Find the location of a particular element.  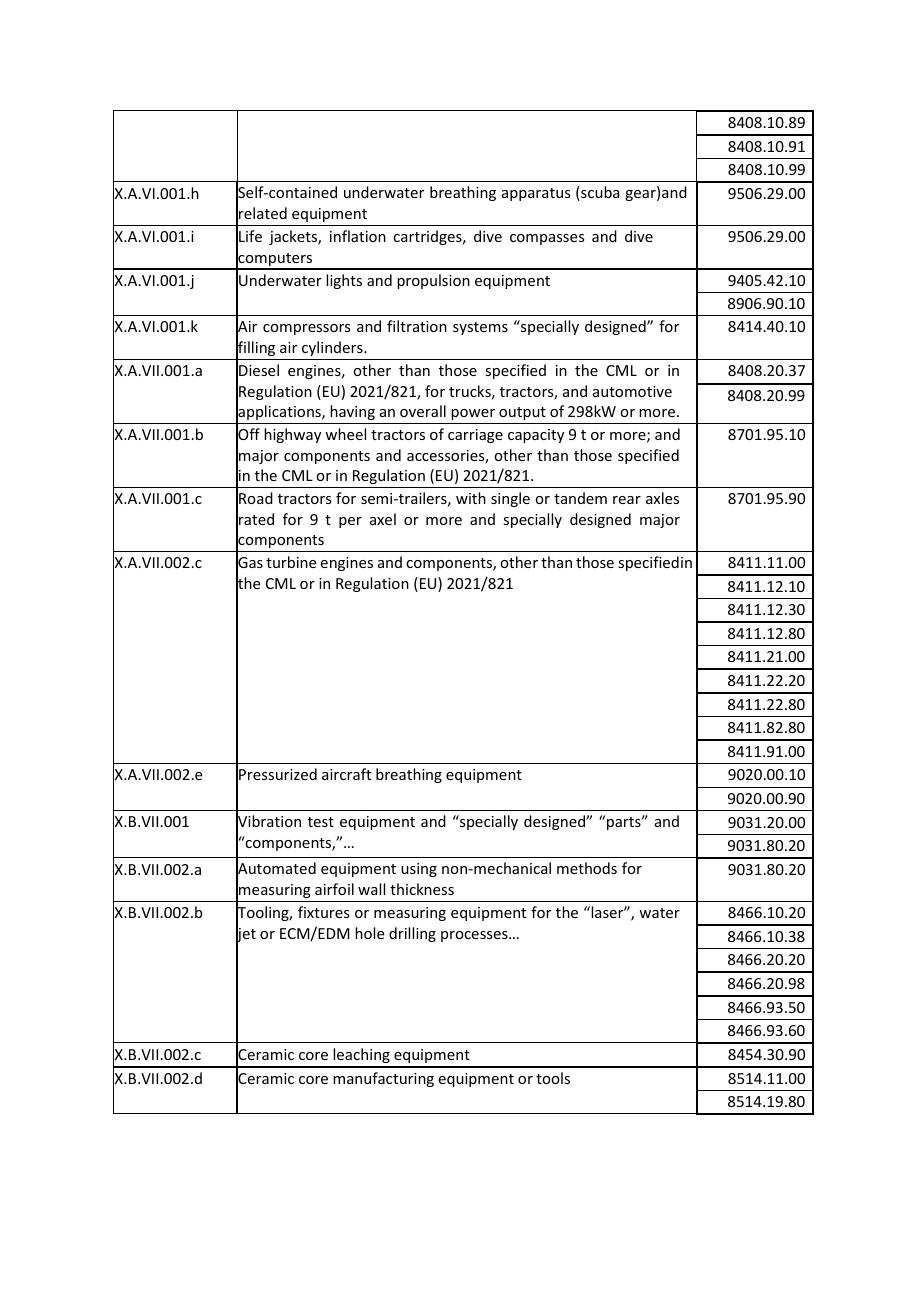

rear is located at coordinates (627, 500).
